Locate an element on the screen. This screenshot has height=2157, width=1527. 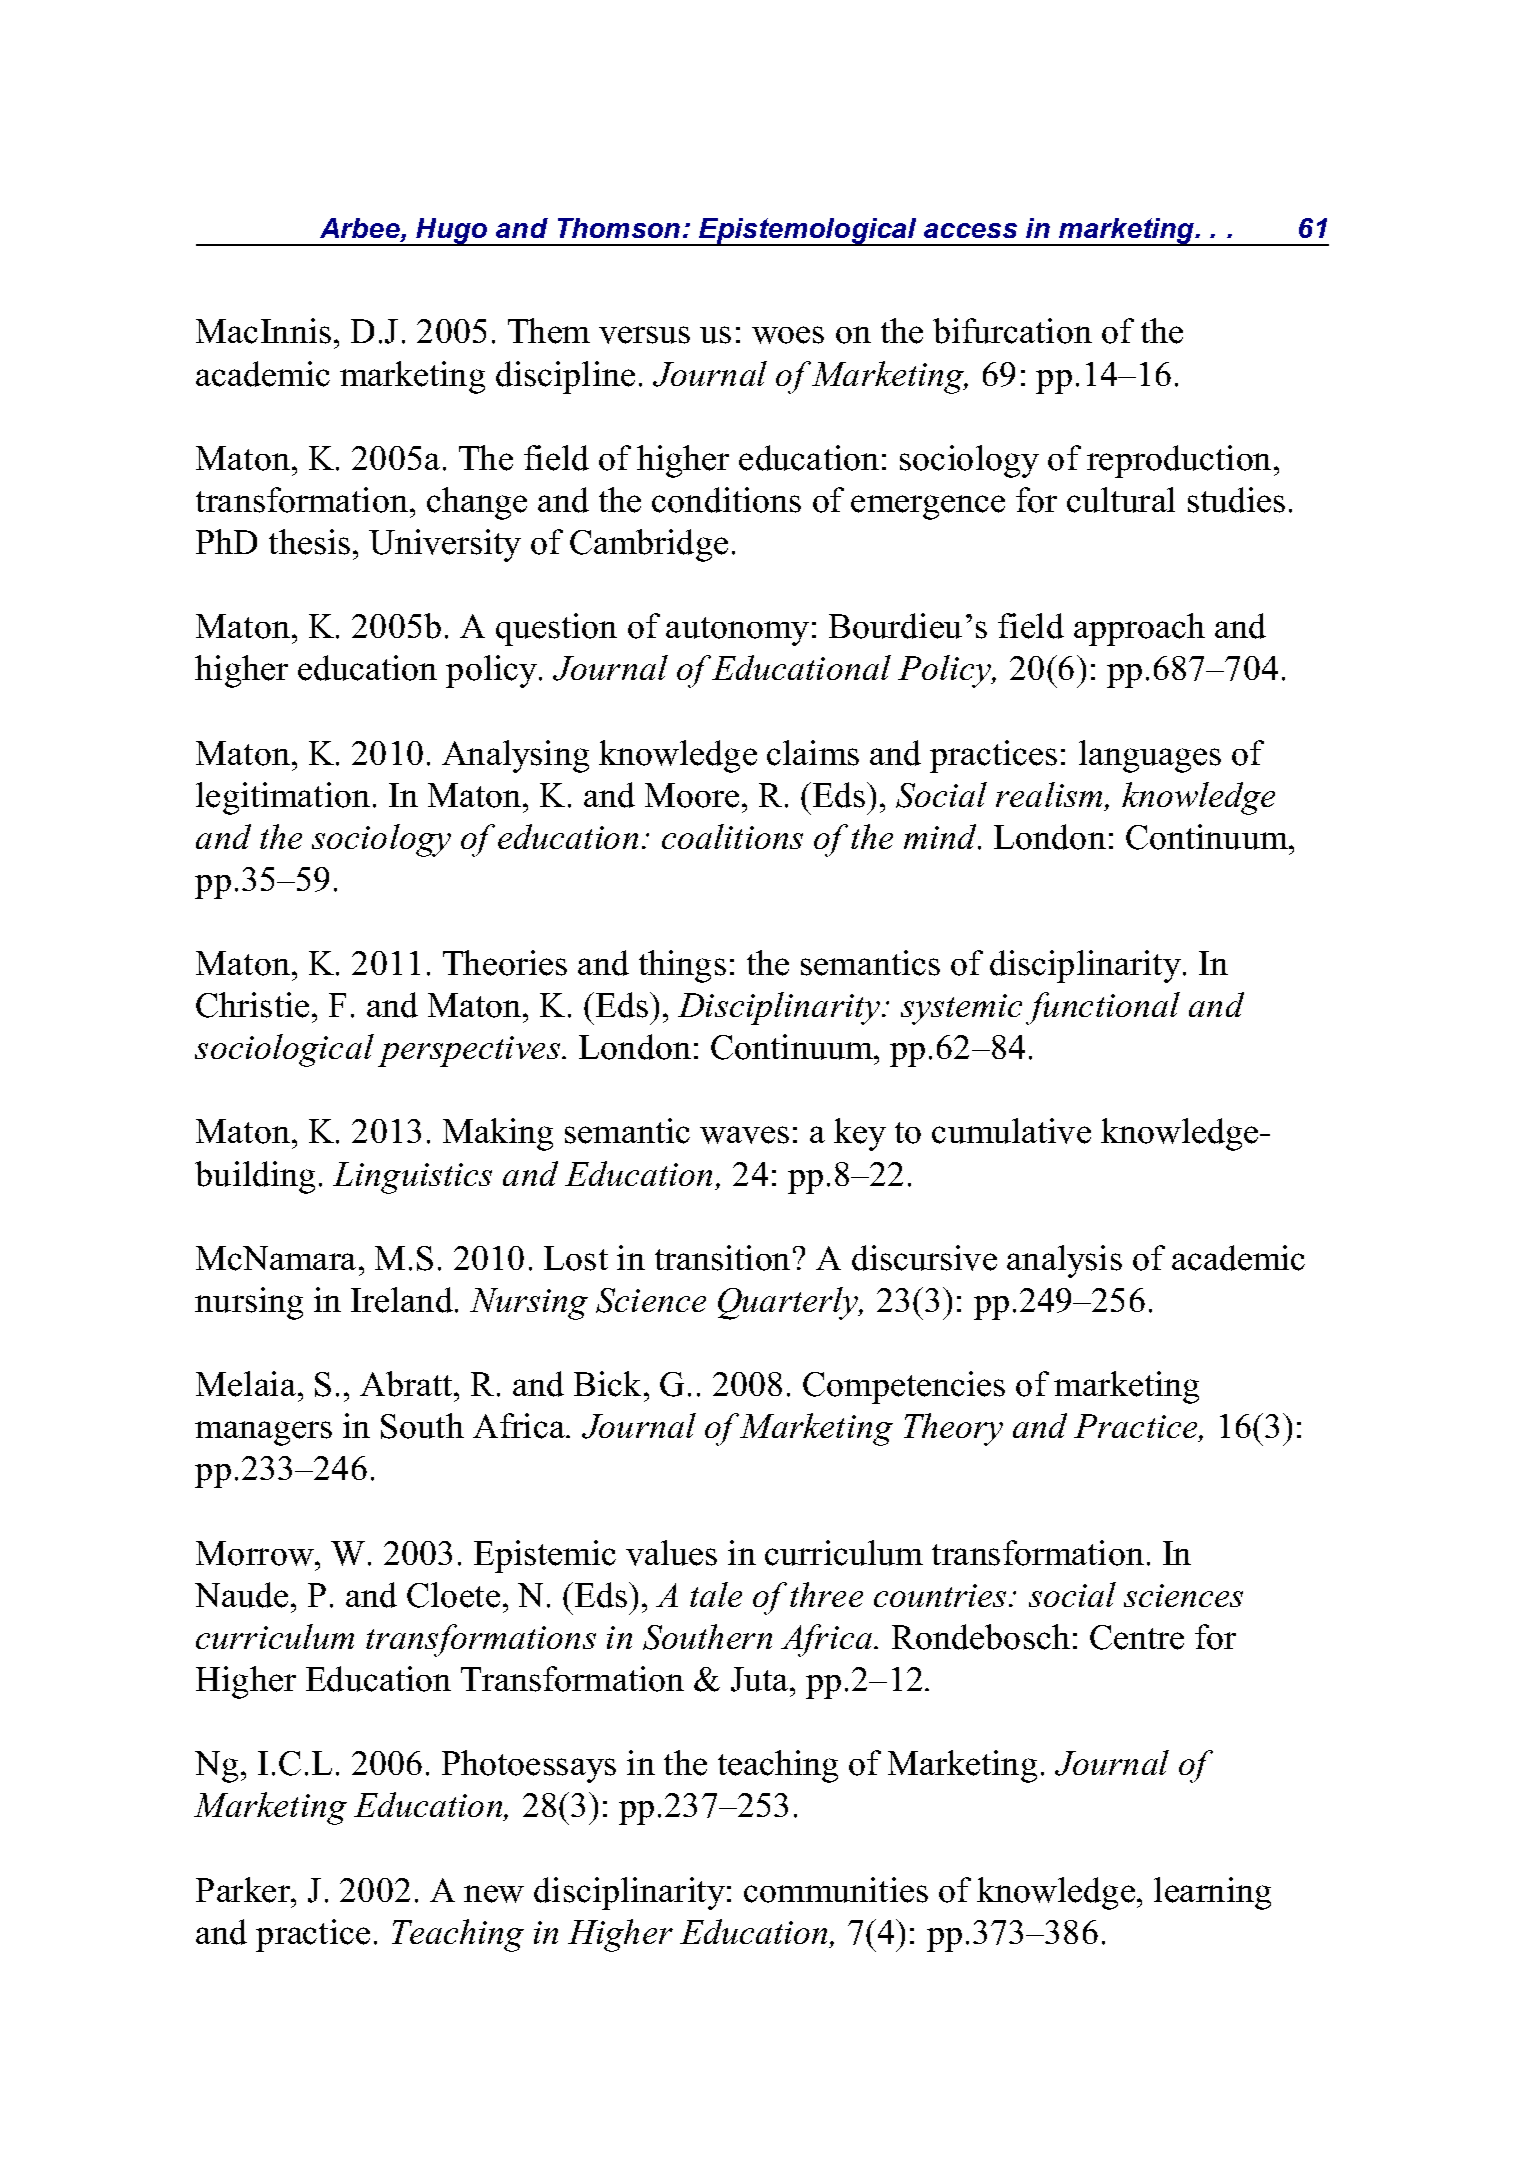
communities is located at coordinates (836, 1890).
